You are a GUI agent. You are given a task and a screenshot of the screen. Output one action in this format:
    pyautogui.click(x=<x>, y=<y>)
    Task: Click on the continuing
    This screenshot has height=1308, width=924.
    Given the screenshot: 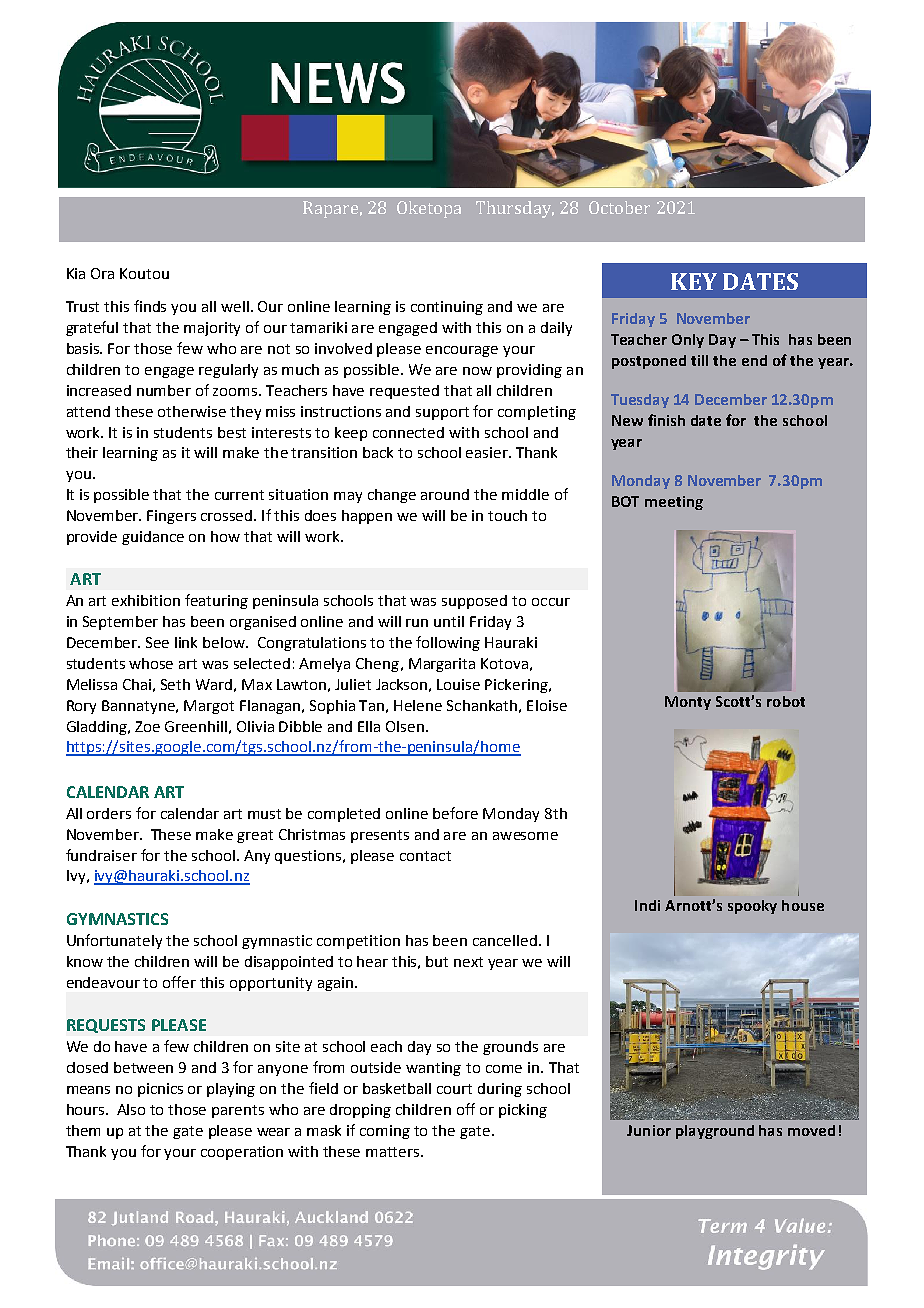 What is the action you would take?
    pyautogui.click(x=447, y=308)
